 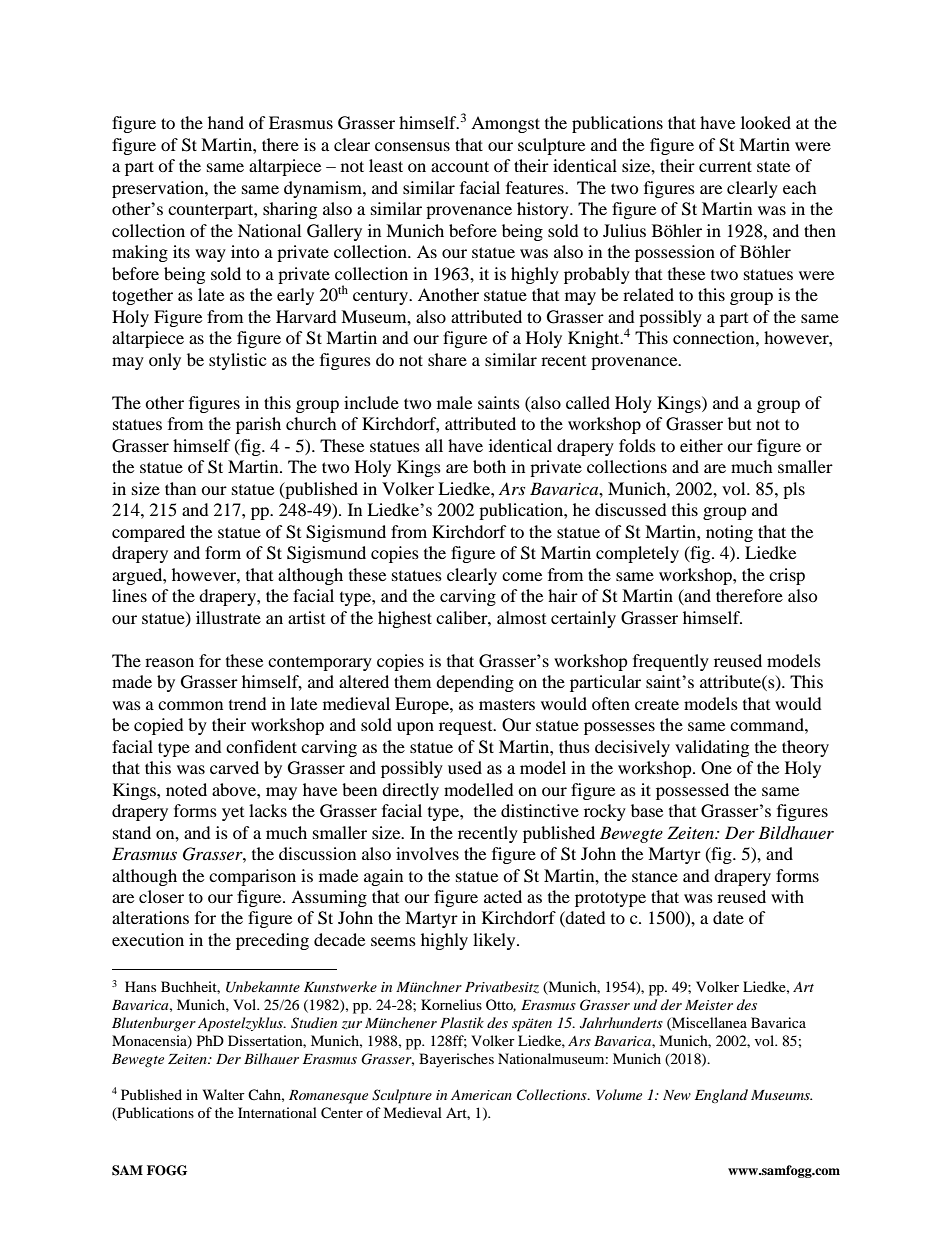 I want to click on account, so click(x=460, y=166).
